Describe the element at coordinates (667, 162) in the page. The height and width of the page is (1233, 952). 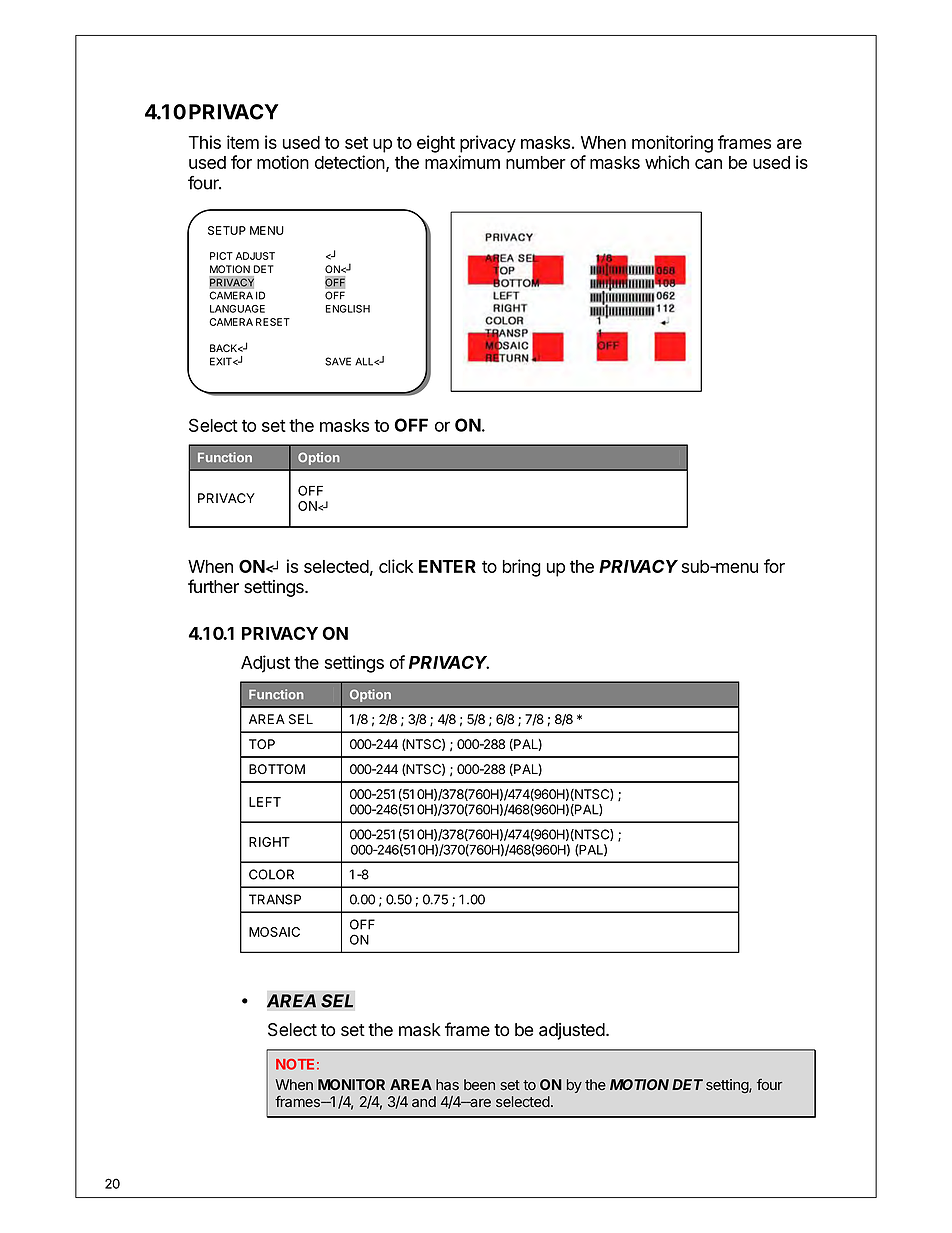
I see `which` at that location.
